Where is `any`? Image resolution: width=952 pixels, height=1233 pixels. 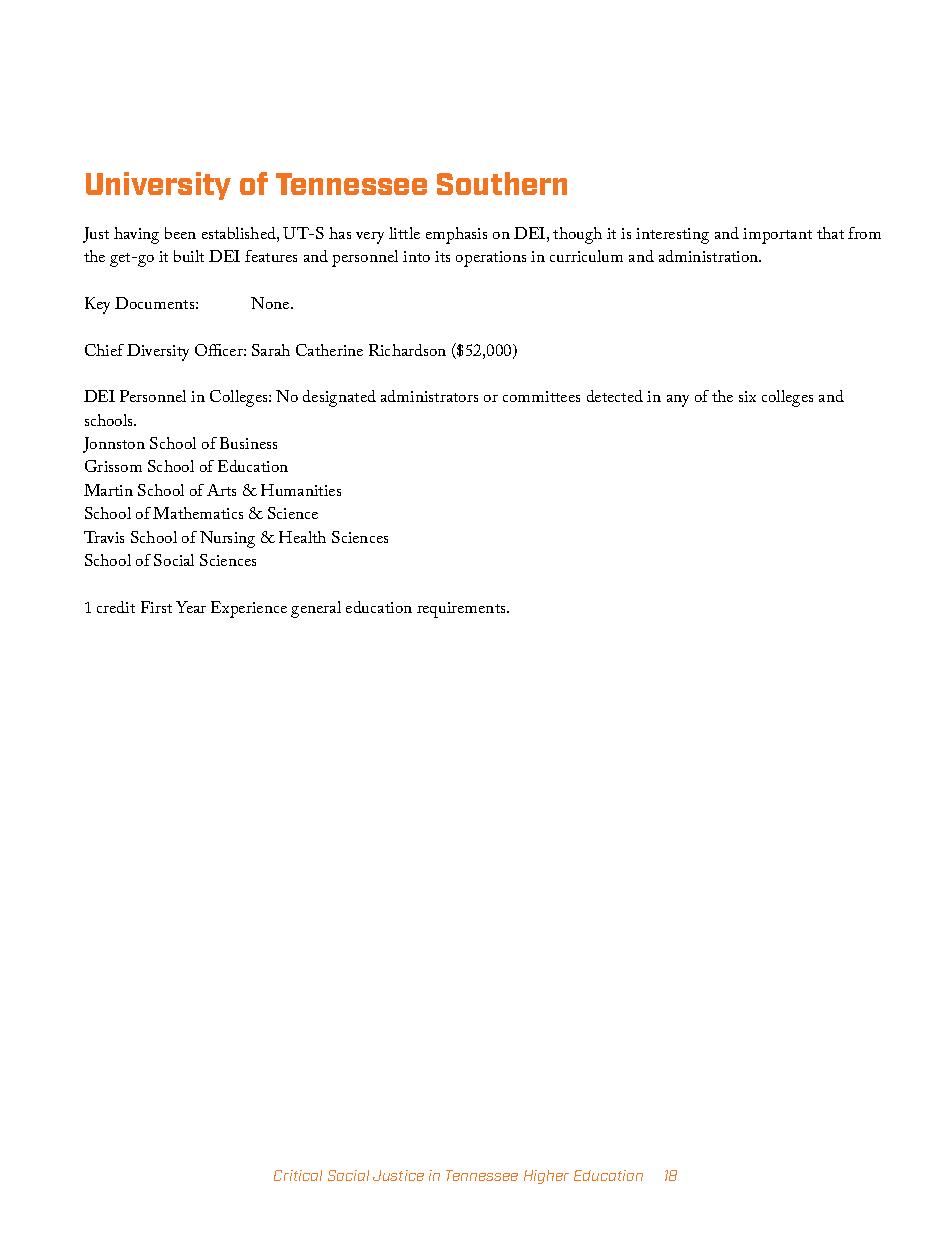
any is located at coordinates (678, 401).
